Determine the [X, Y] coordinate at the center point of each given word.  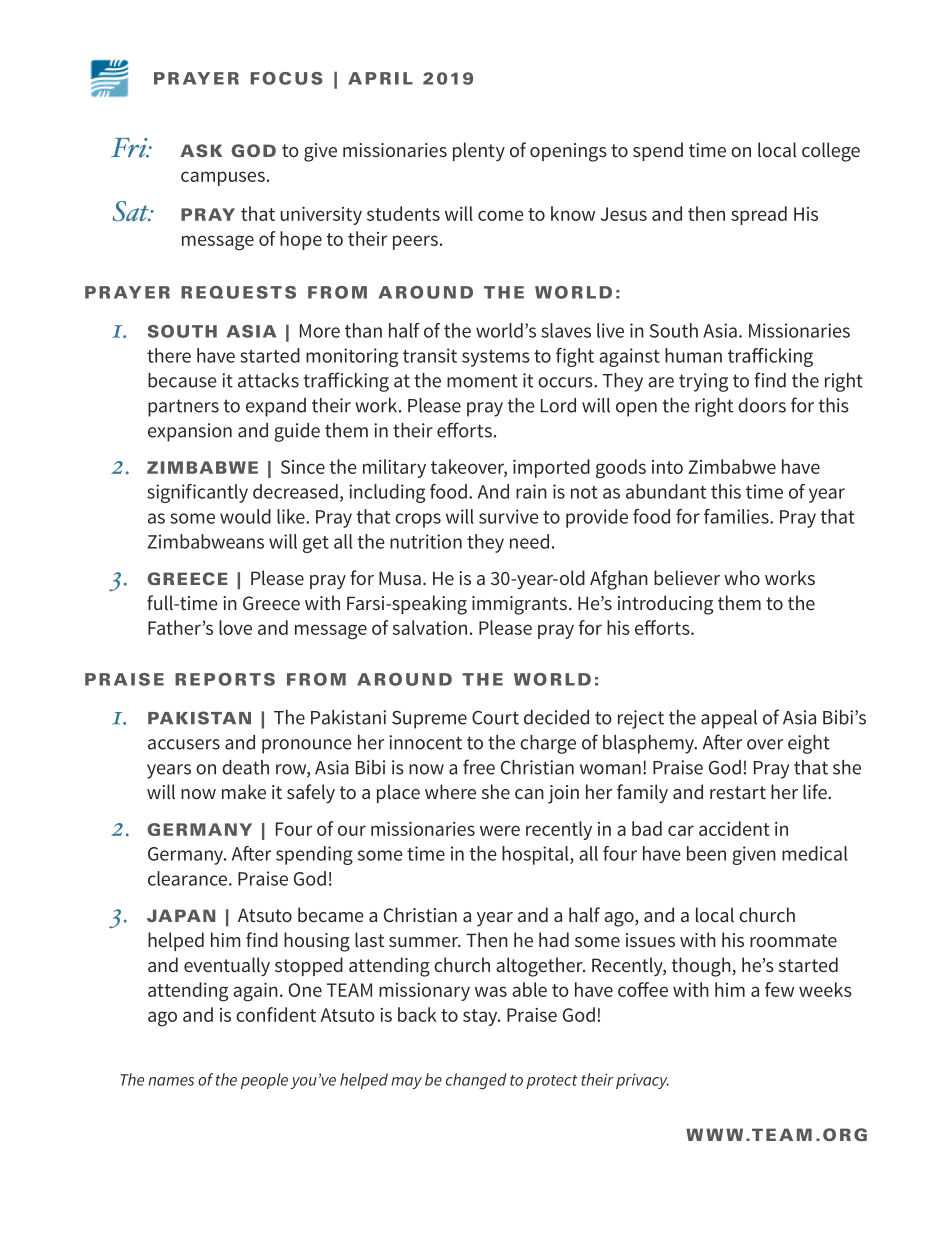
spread [759, 215]
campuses [223, 178]
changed [476, 1081]
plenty [479, 151]
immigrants [521, 605]
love [235, 627]
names [171, 1081]
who [742, 577]
